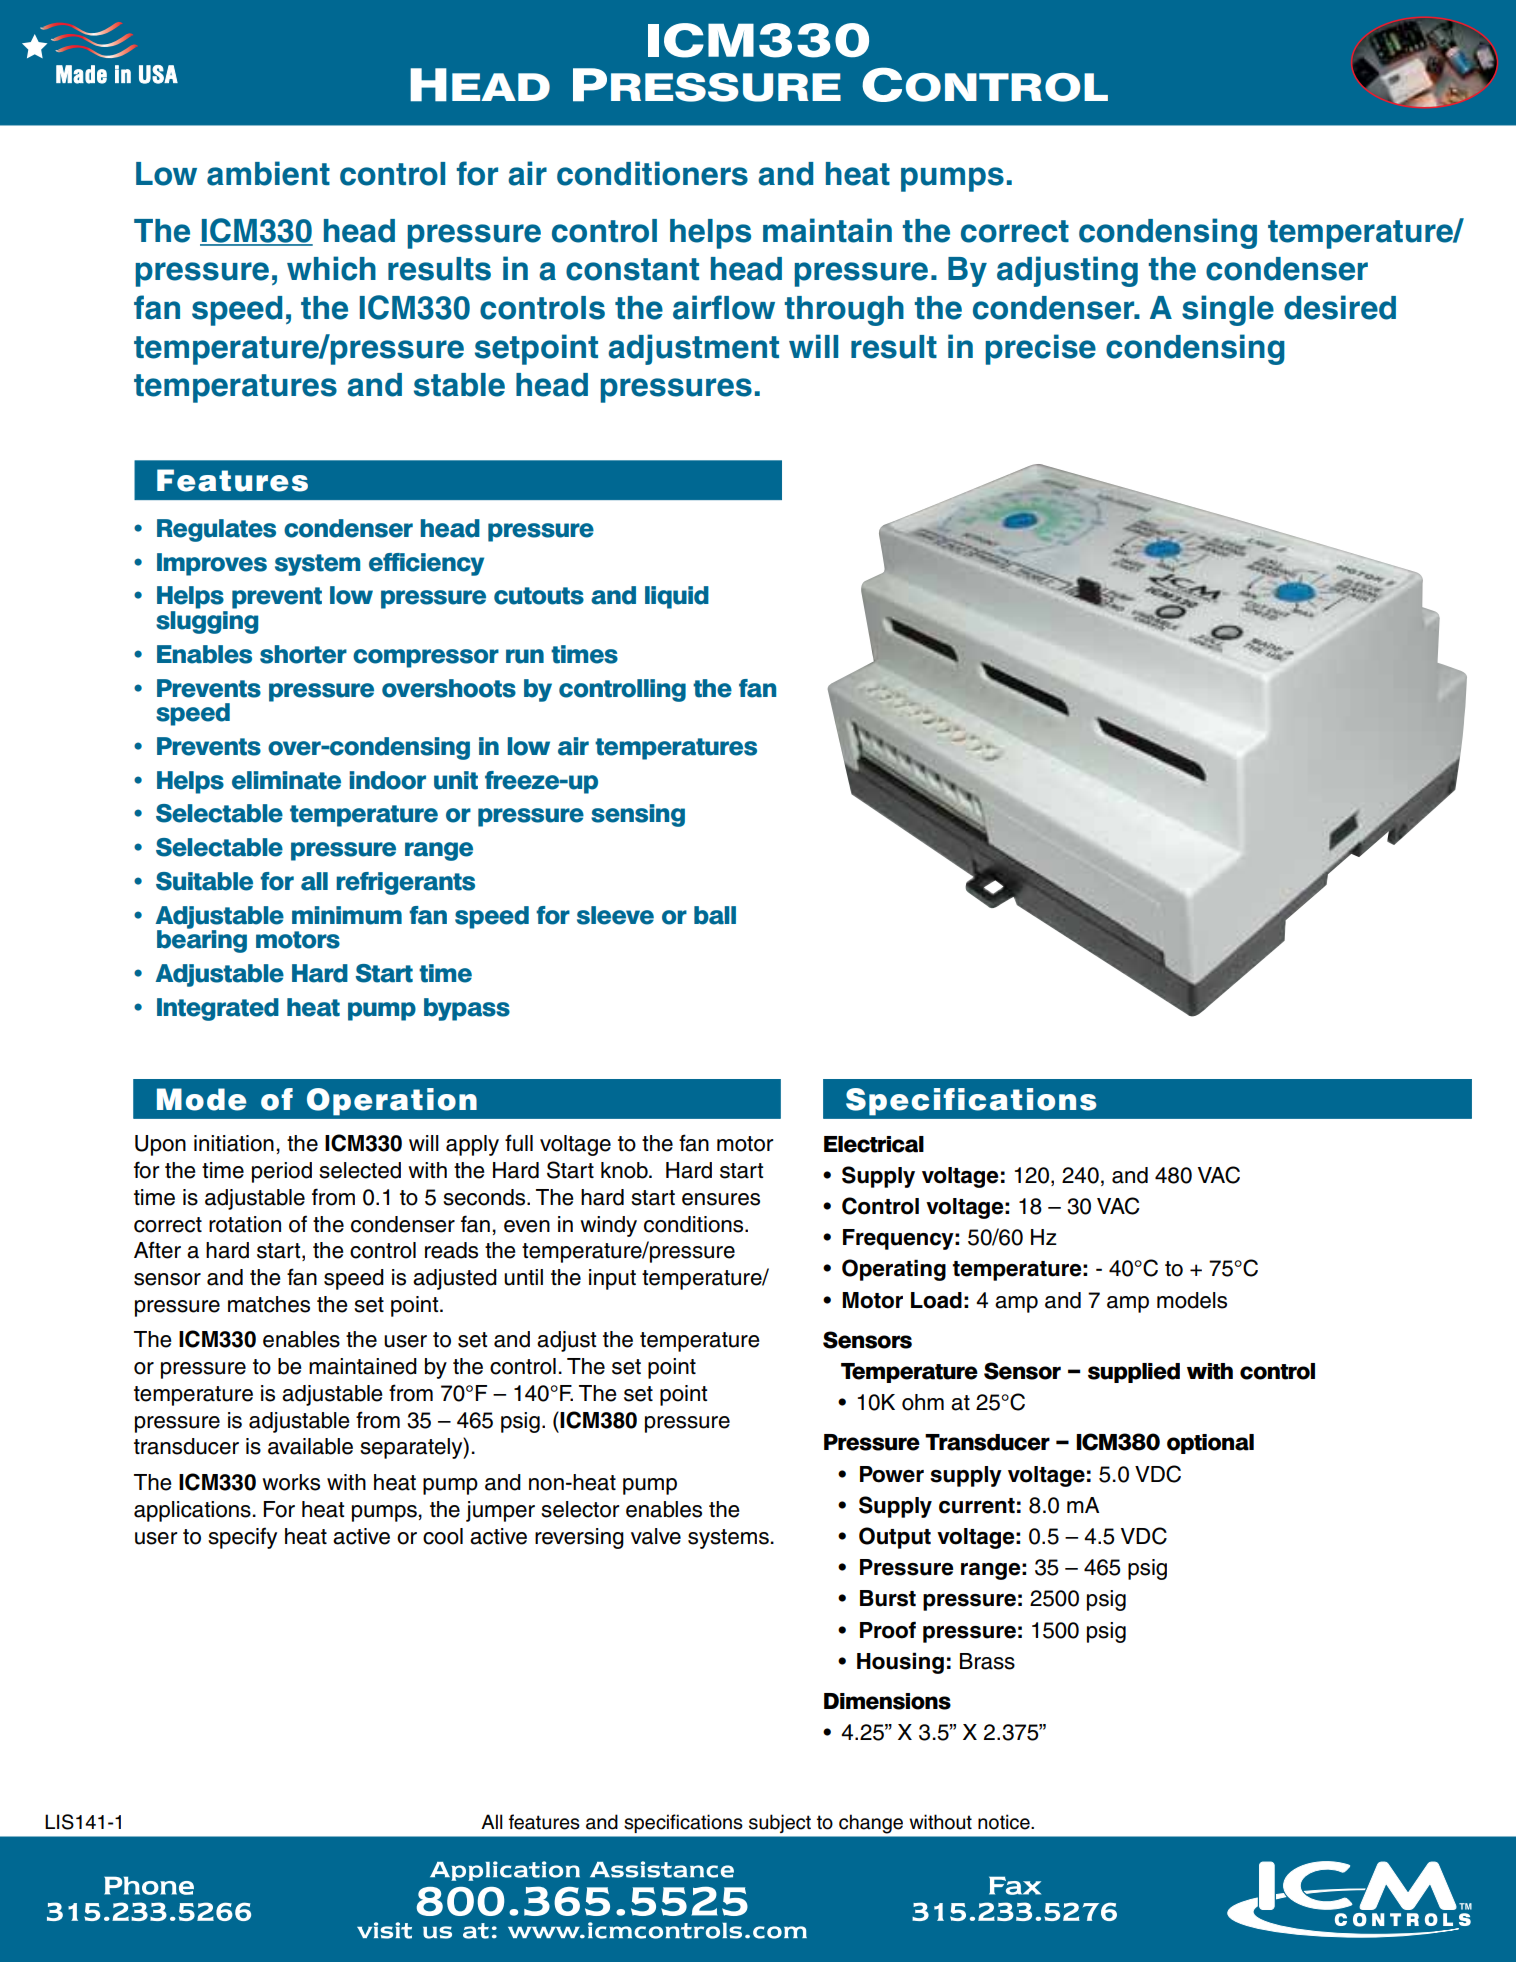 This screenshot has width=1516, height=1962. What do you see at coordinates (1228, 310) in the screenshot?
I see `single` at bounding box center [1228, 310].
